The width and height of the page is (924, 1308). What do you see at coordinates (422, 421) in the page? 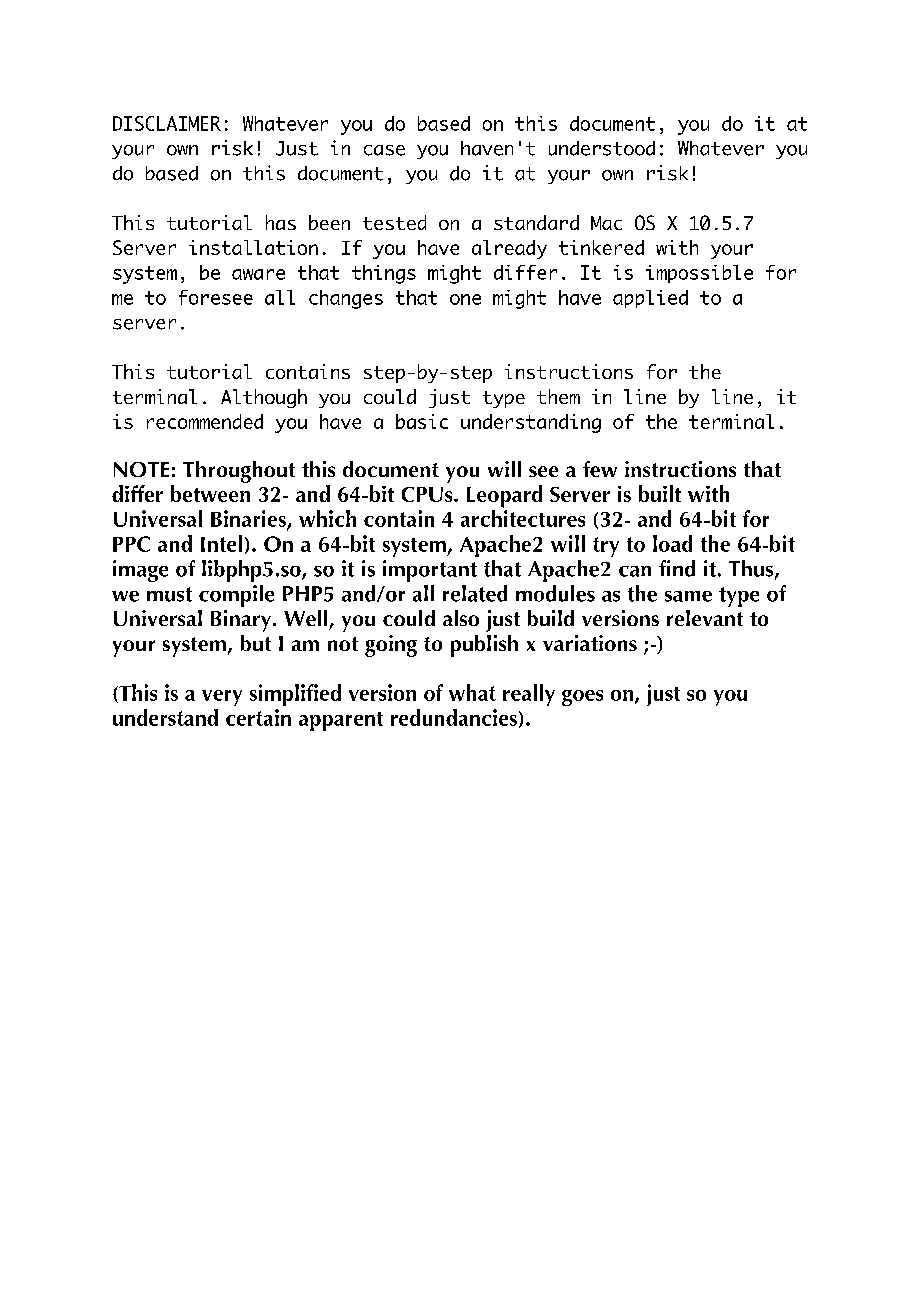
I see `basic` at bounding box center [422, 421].
